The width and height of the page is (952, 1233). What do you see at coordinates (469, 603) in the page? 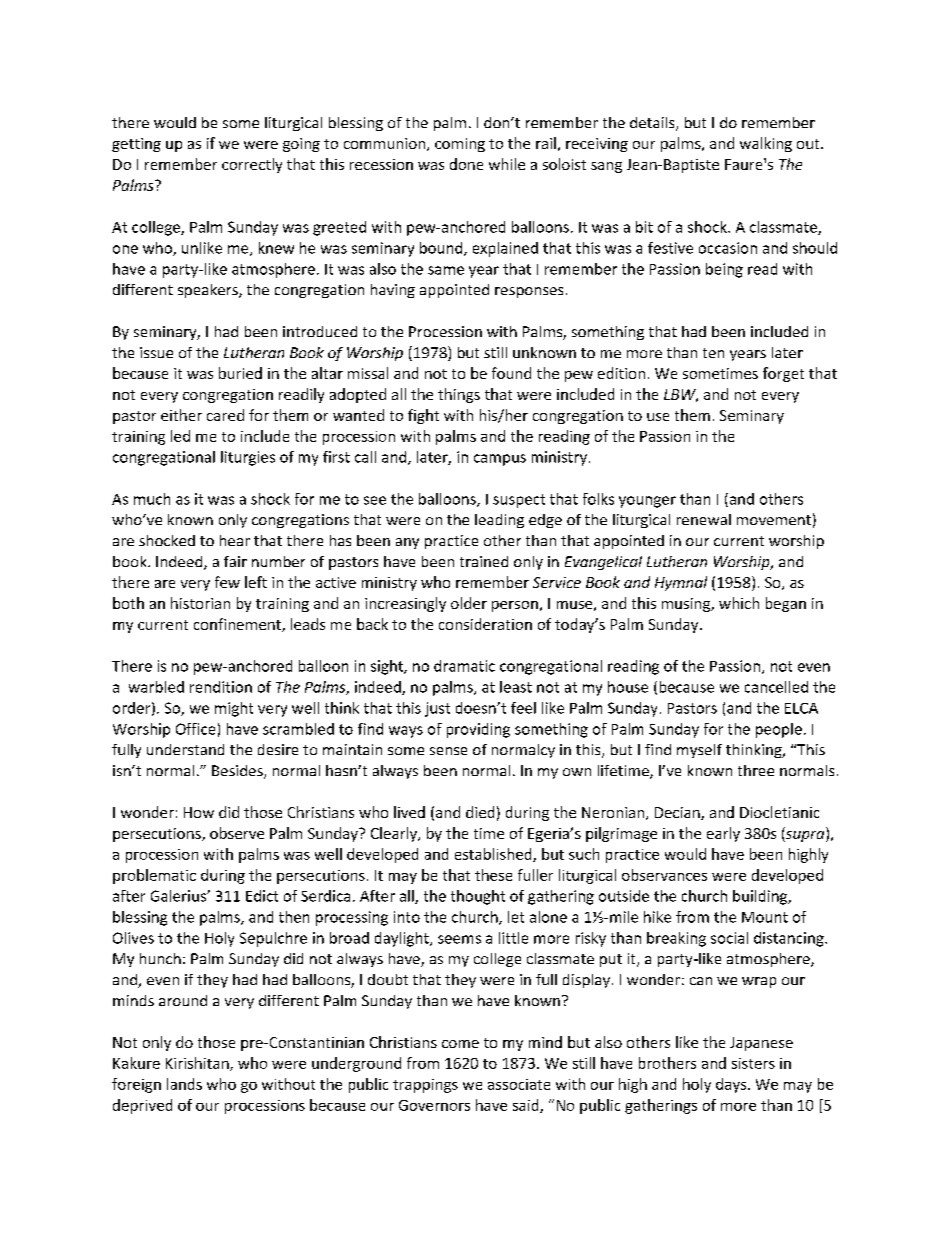
I see `older` at bounding box center [469, 603].
